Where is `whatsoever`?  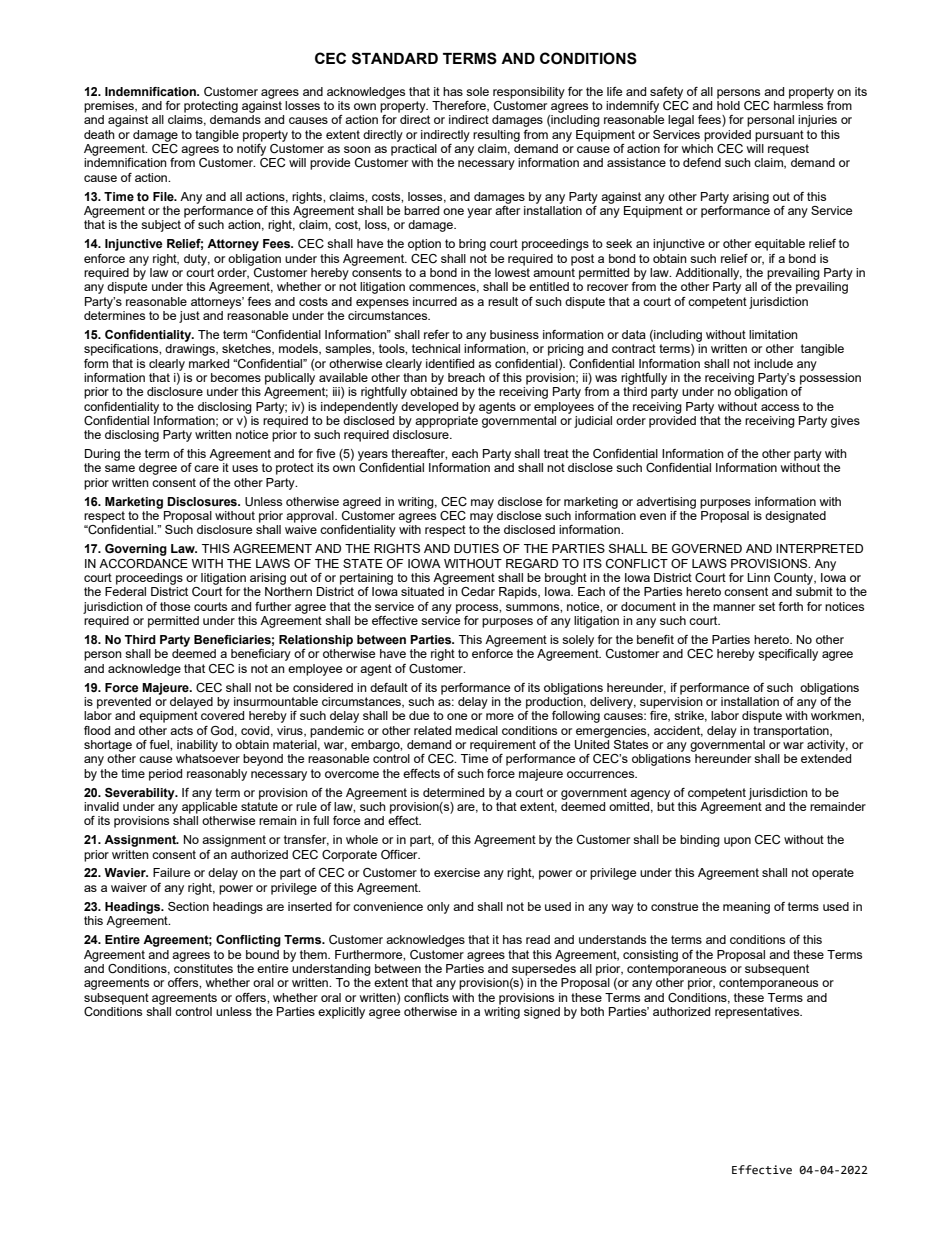 whatsoever is located at coordinates (208, 758).
